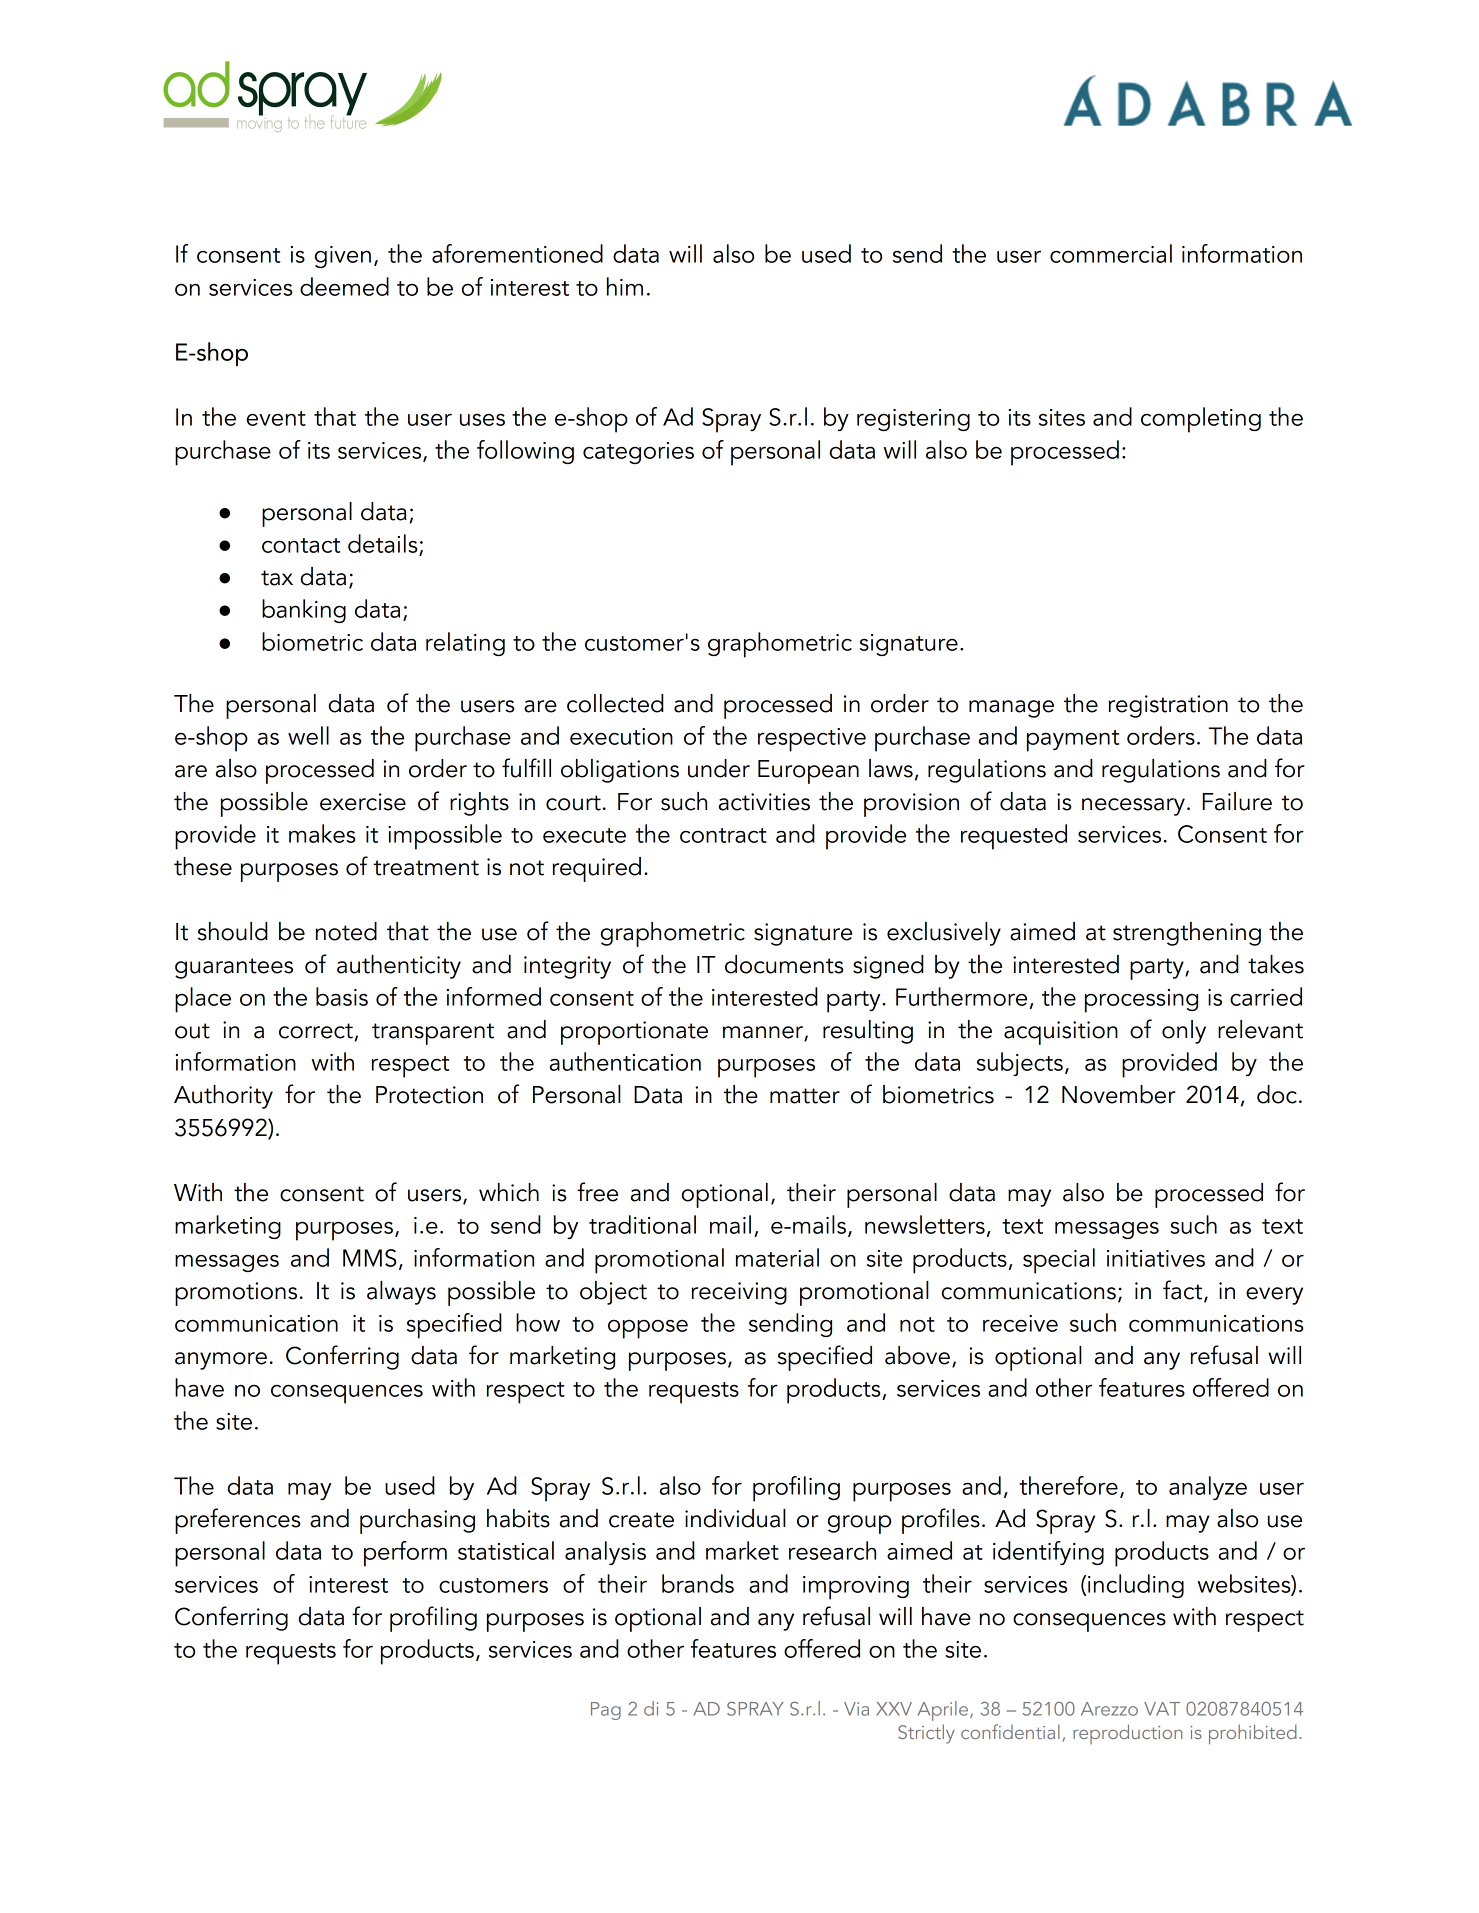  I want to click on him, so click(625, 286).
